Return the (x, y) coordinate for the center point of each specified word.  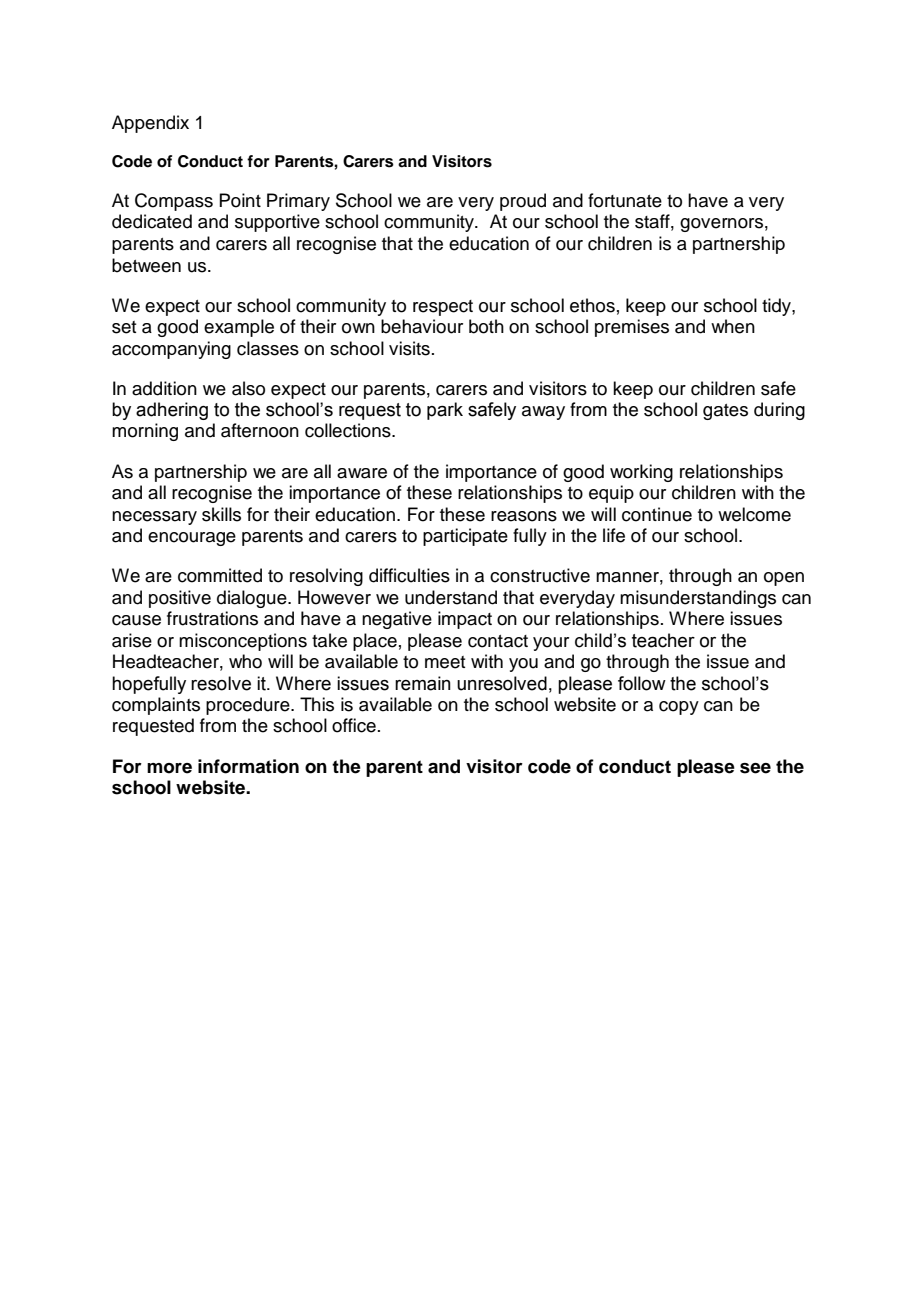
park (445, 411)
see (755, 768)
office (354, 725)
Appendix (150, 124)
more (169, 768)
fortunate (625, 200)
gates (725, 412)
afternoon (260, 430)
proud (523, 202)
